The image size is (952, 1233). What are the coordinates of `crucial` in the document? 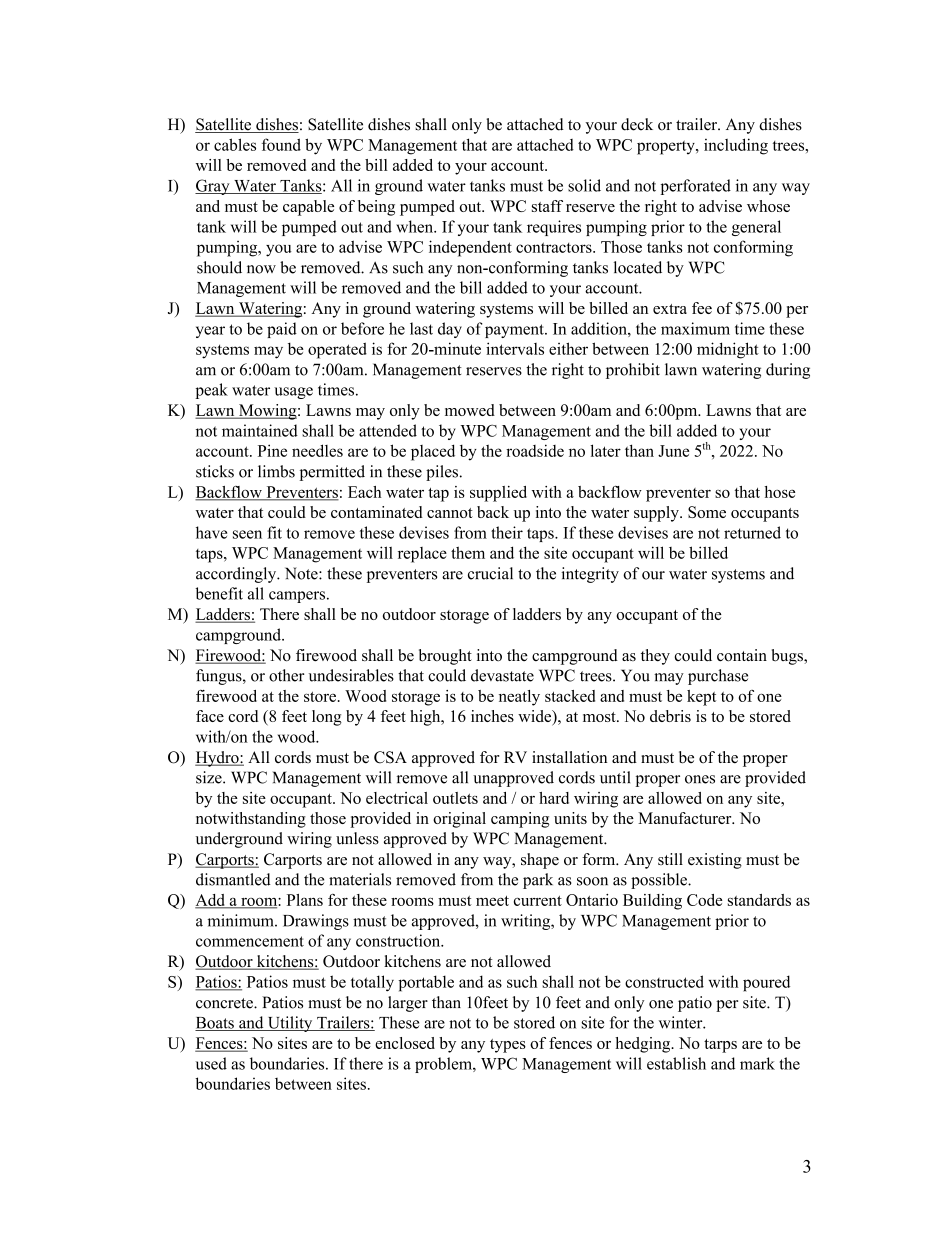 It's located at (490, 573).
